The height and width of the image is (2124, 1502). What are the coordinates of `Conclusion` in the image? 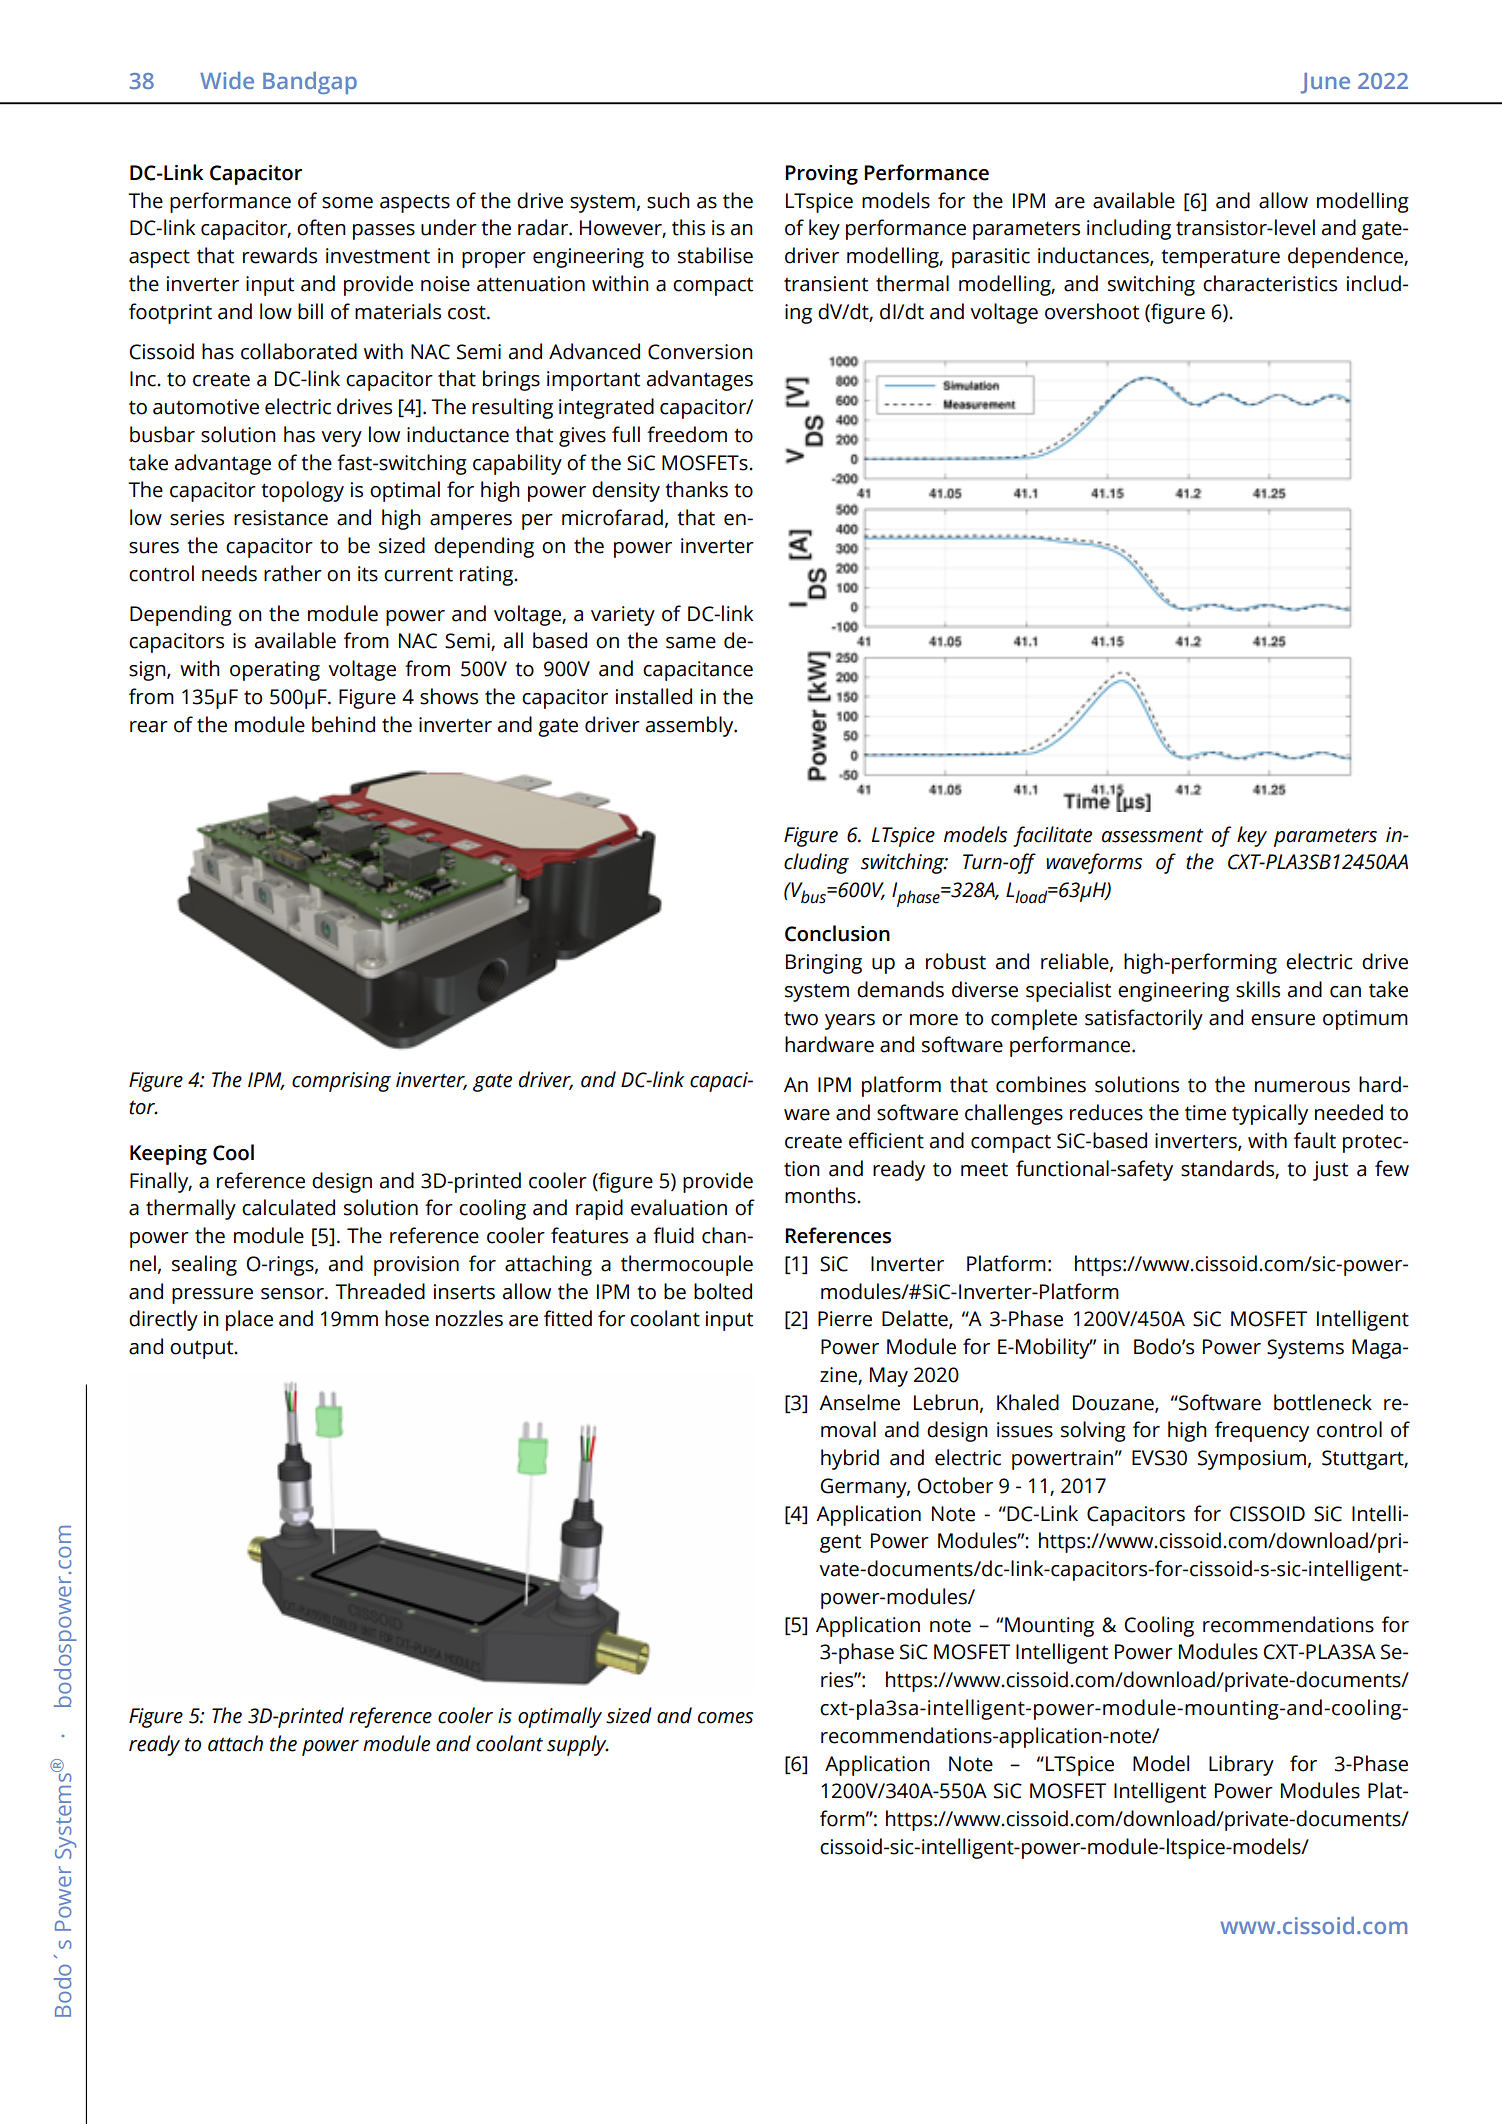 It's located at (837, 933).
